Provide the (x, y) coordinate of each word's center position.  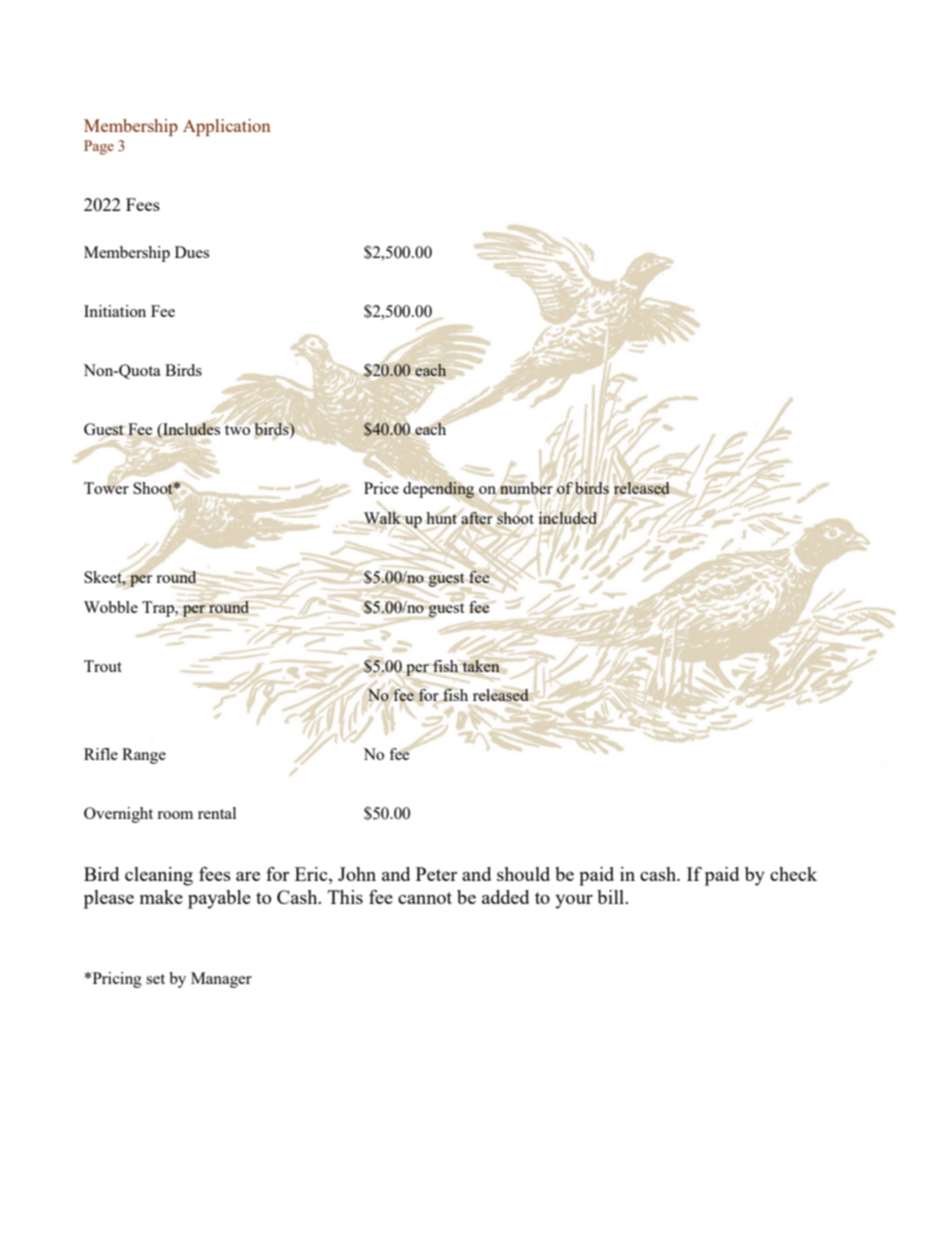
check (793, 874)
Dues (192, 252)
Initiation (115, 311)
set (155, 979)
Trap (159, 609)
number (526, 488)
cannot (425, 898)
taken (481, 666)
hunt (441, 518)
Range (144, 756)
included (568, 518)
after (477, 518)
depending (438, 489)
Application (227, 127)
